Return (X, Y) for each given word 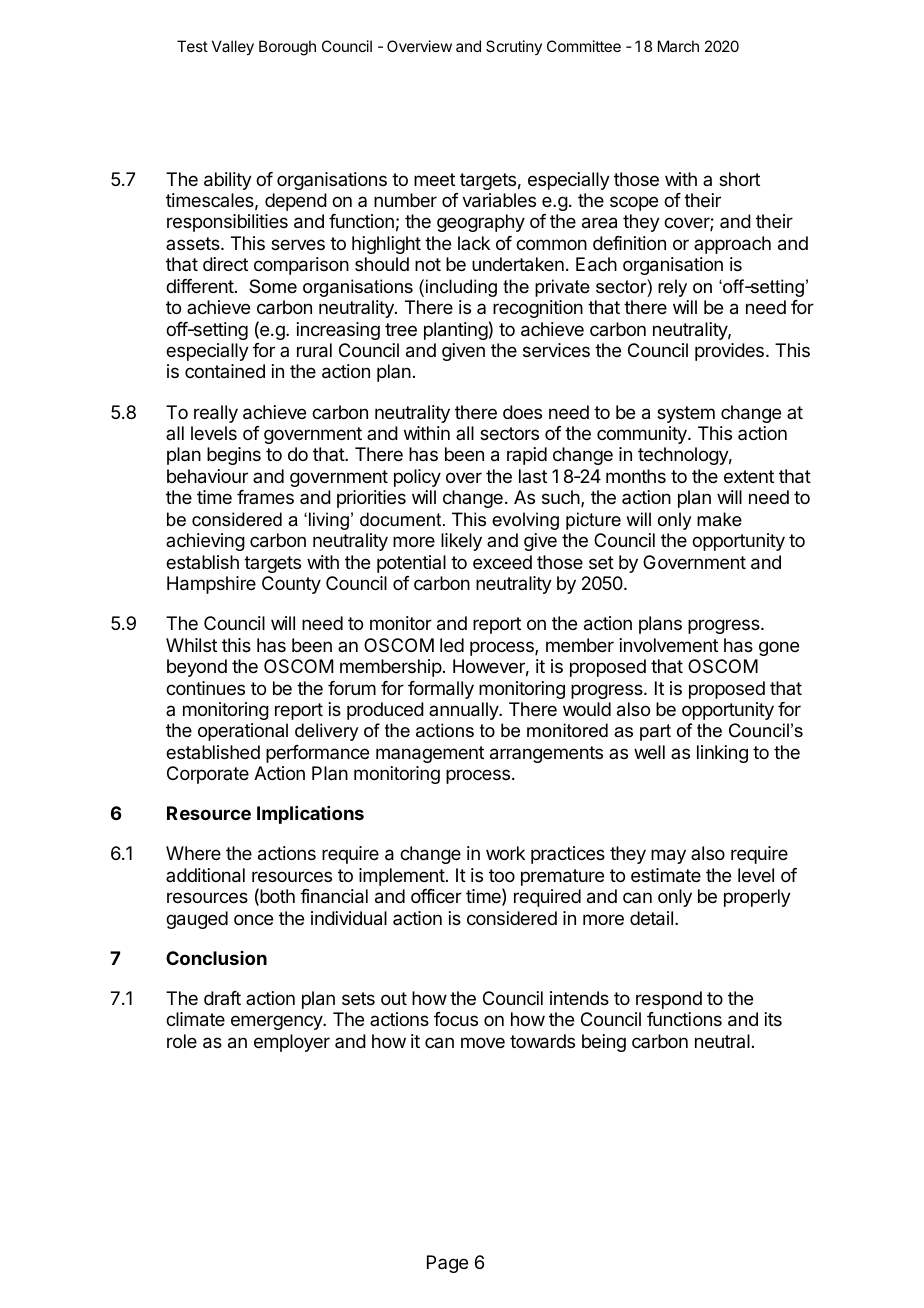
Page (447, 1264)
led (452, 645)
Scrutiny (514, 47)
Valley (233, 48)
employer (292, 1043)
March (678, 46)
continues (205, 688)
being (604, 1043)
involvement (669, 645)
